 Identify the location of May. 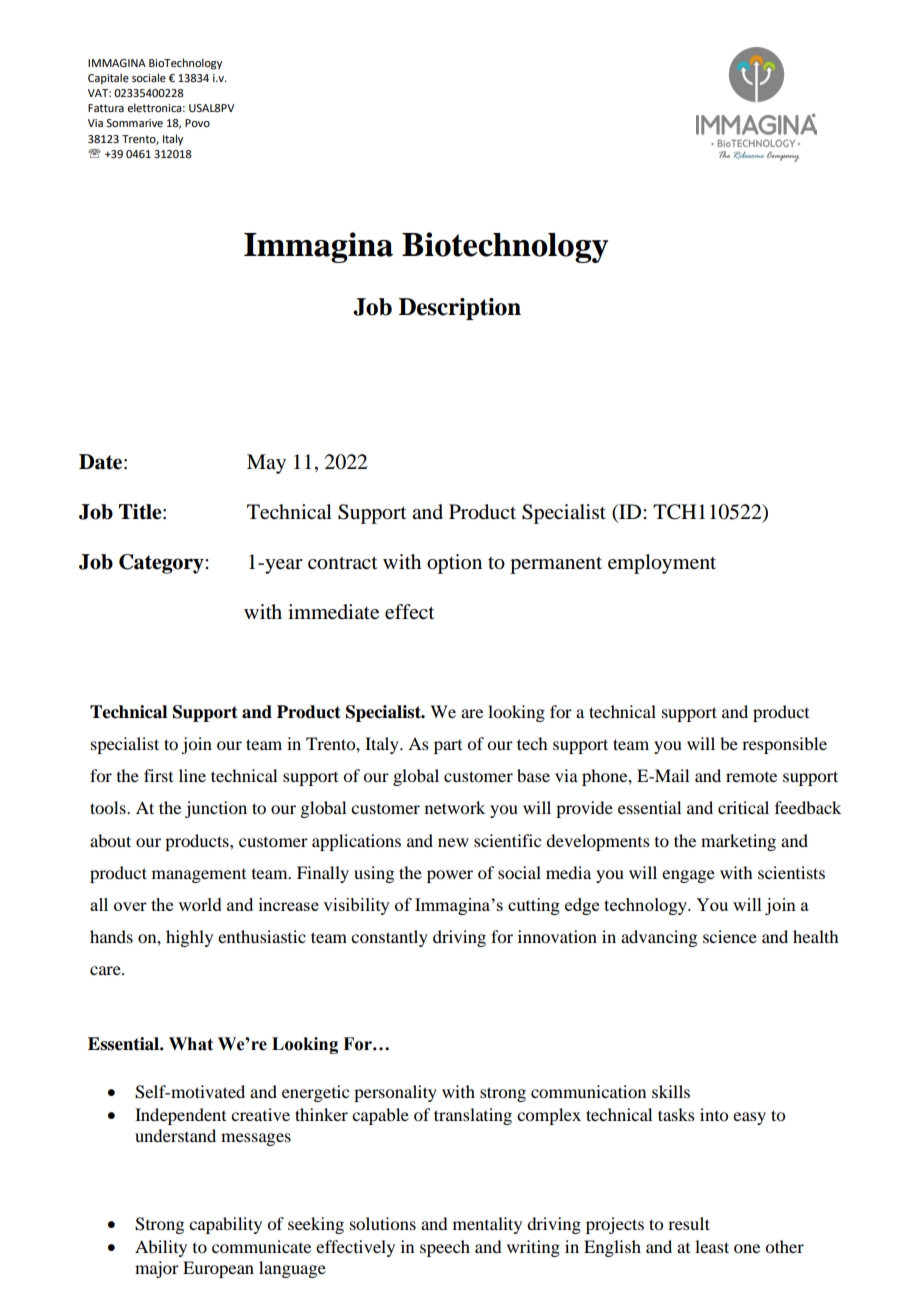
(266, 464).
